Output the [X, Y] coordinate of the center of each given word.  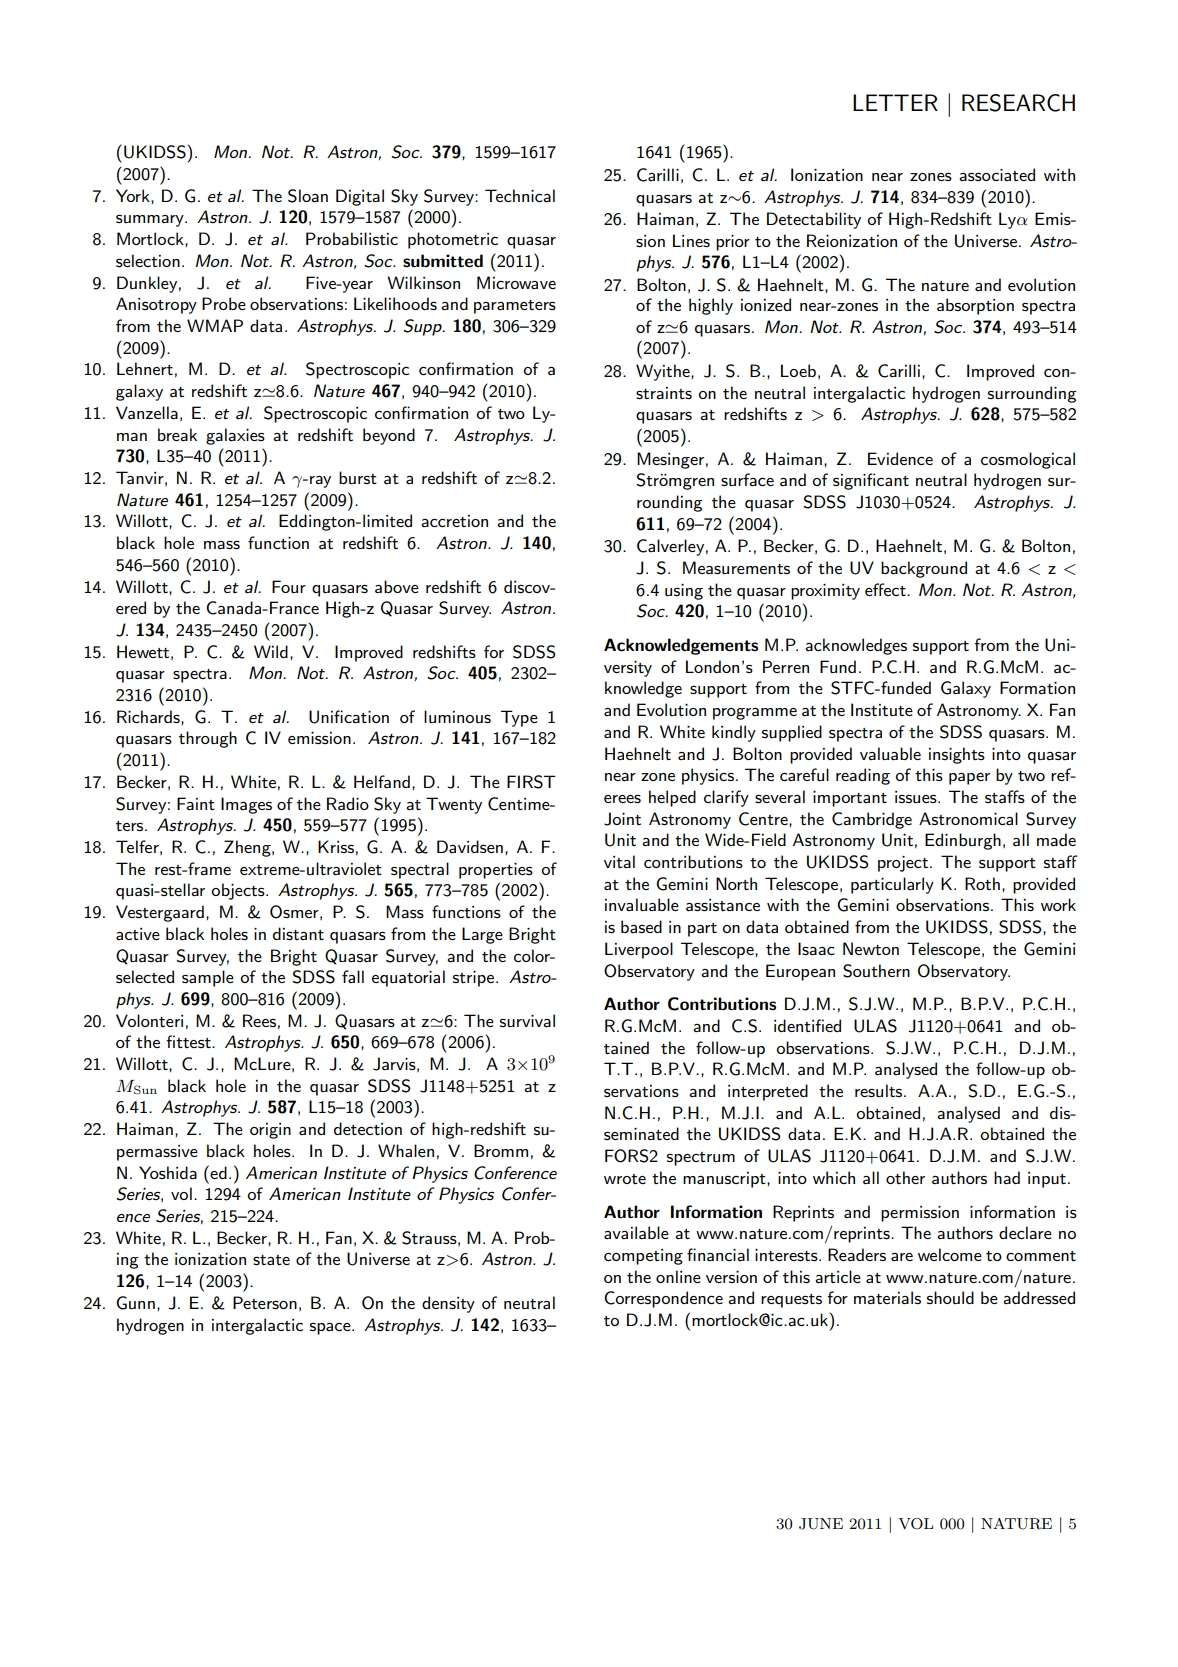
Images [246, 805]
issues [917, 797]
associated [997, 174]
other [905, 1177]
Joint [622, 819]
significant [871, 481]
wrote [625, 1179]
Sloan [308, 196]
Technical [520, 195]
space [331, 1329]
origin [270, 1131]
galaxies [235, 436]
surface [747, 479]
